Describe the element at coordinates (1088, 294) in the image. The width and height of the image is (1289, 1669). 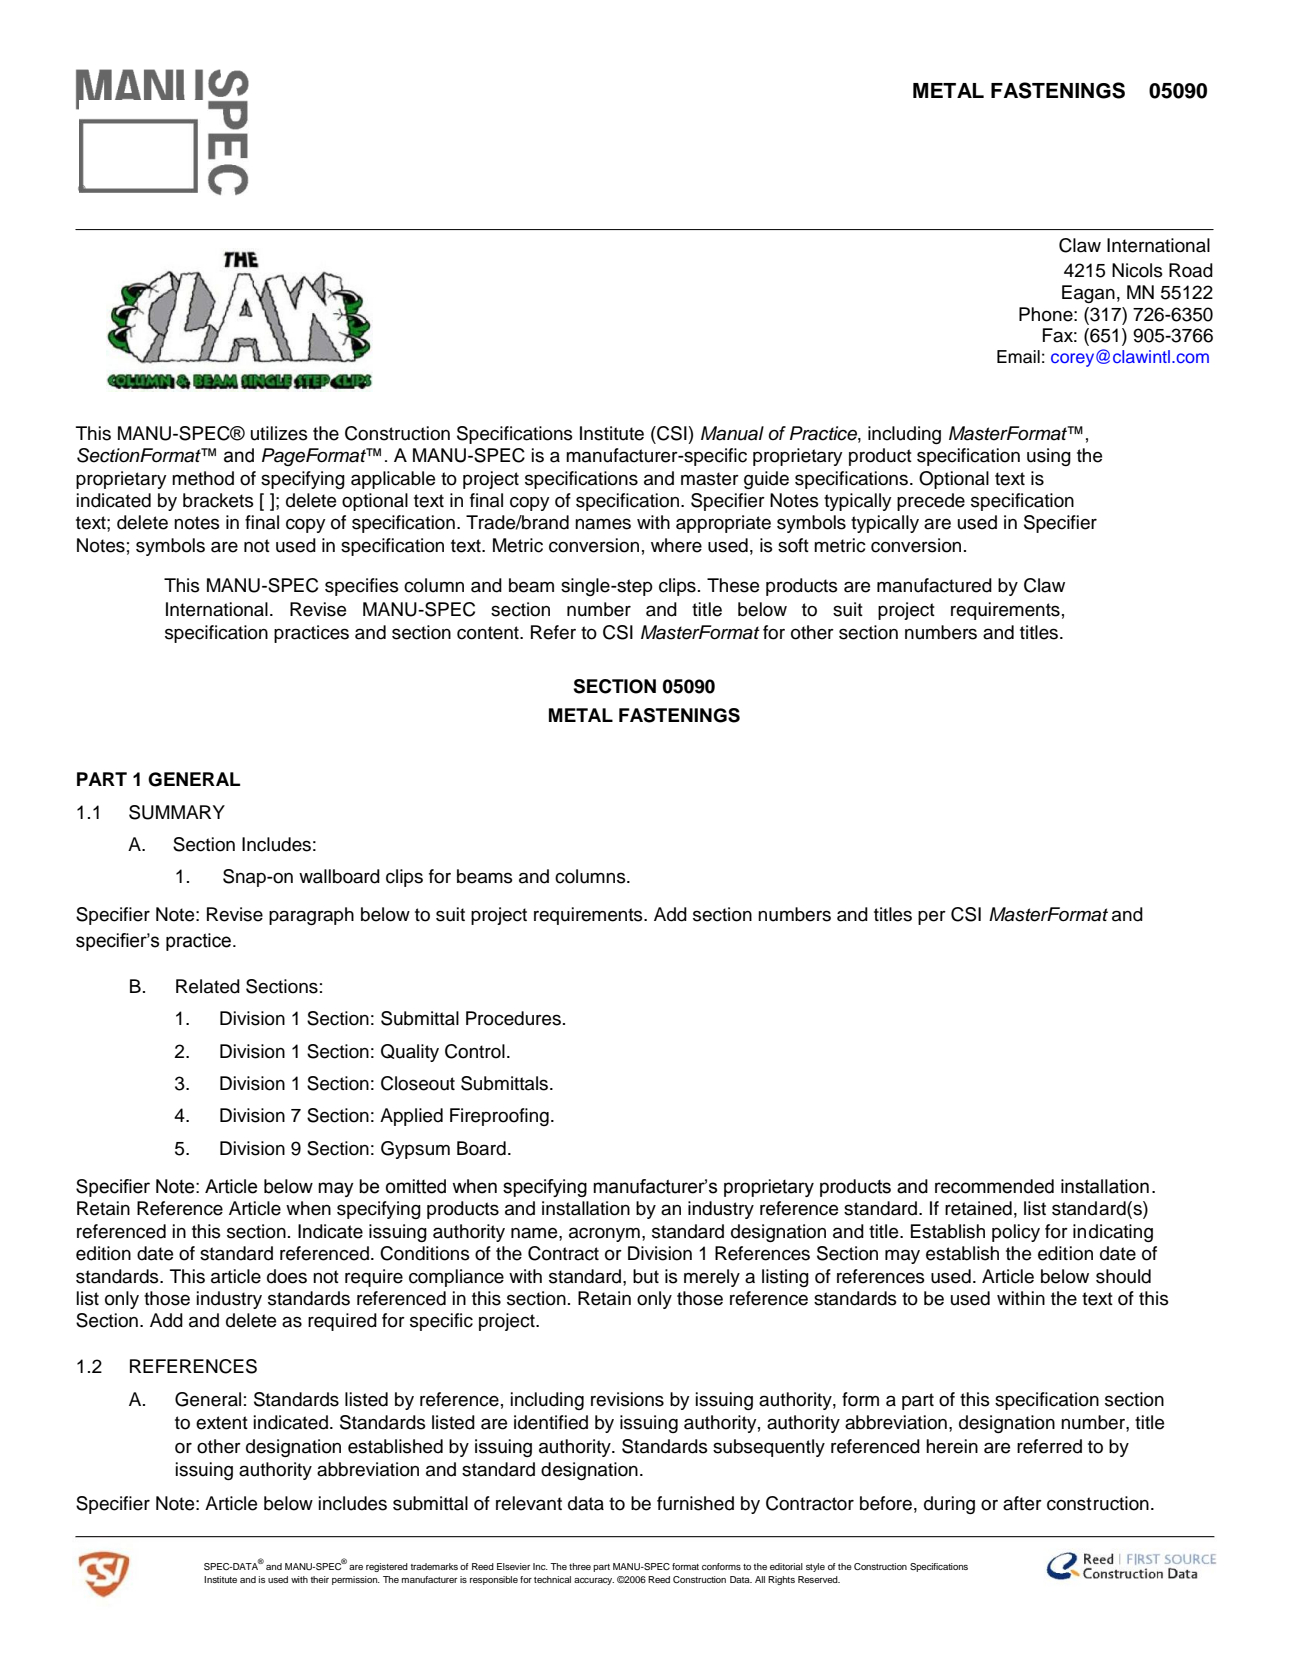
I see `Eagan` at that location.
